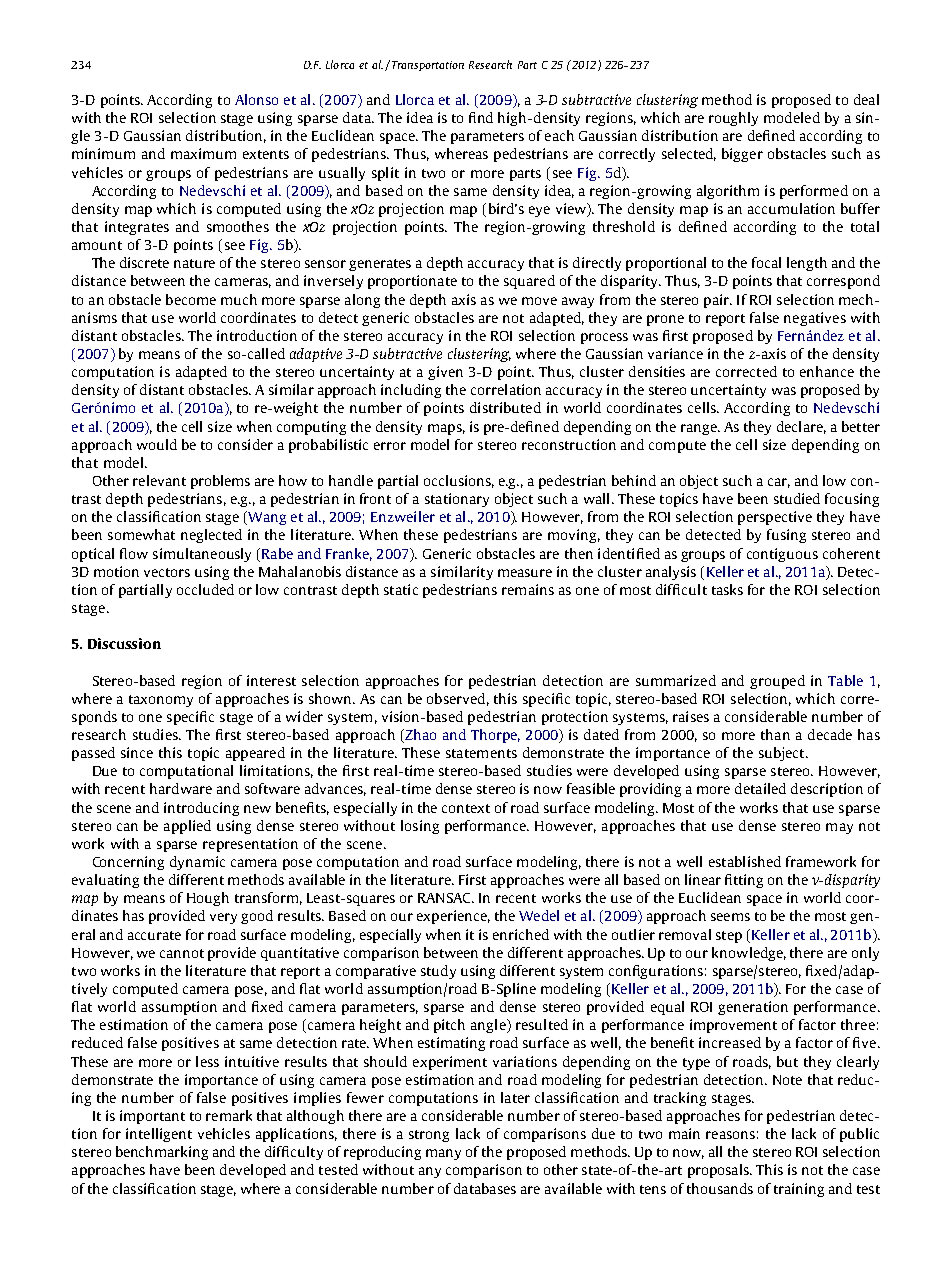  What do you see at coordinates (203, 153) in the page?
I see `maximum` at bounding box center [203, 153].
